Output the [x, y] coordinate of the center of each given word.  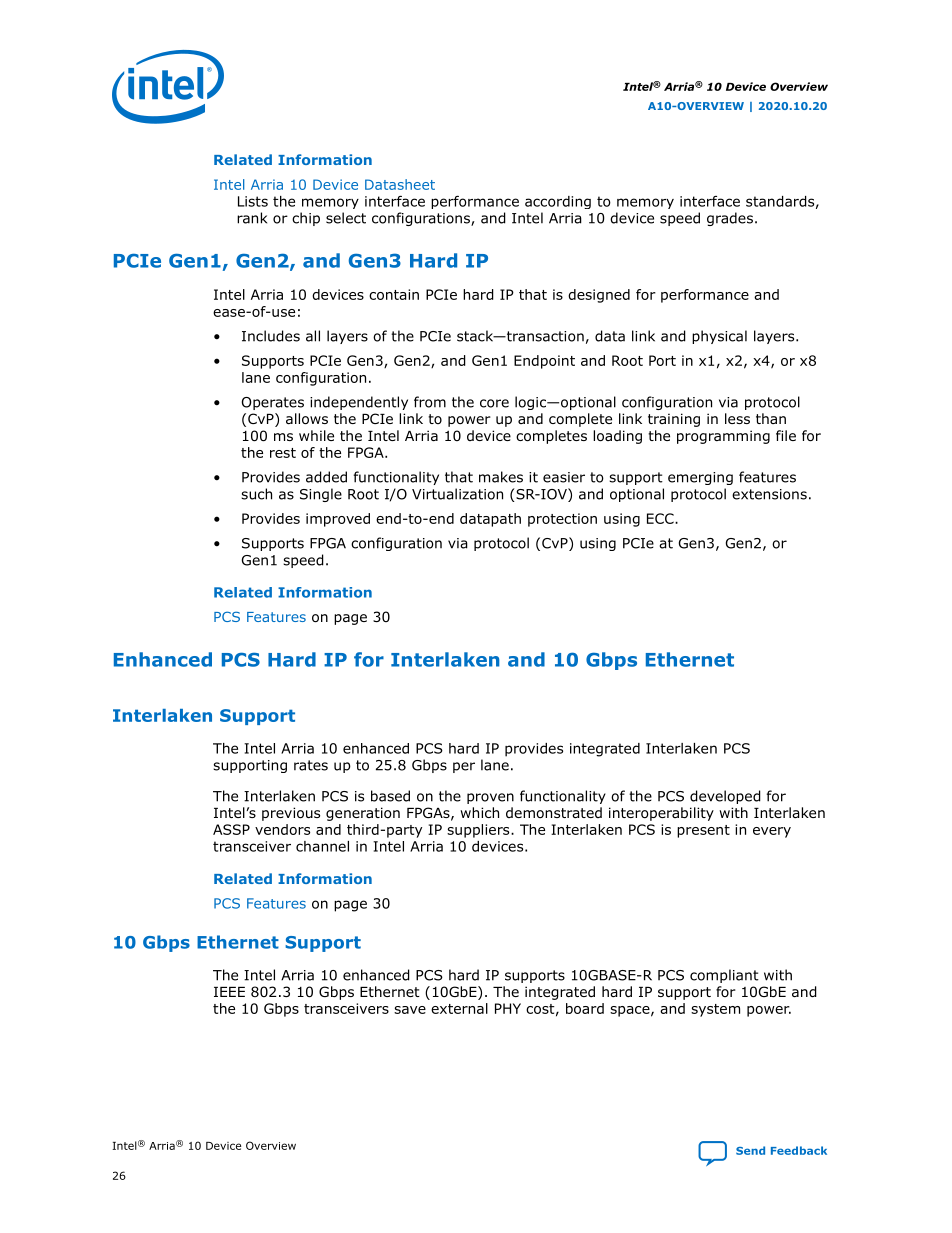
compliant [724, 976]
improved [338, 520]
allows [307, 419]
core [494, 403]
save [410, 1010]
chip [306, 219]
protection [562, 520]
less [737, 418]
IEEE [229, 992]
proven [490, 798]
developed [725, 797]
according [558, 202]
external [459, 1008]
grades [730, 219]
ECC [661, 518]
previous [291, 814]
